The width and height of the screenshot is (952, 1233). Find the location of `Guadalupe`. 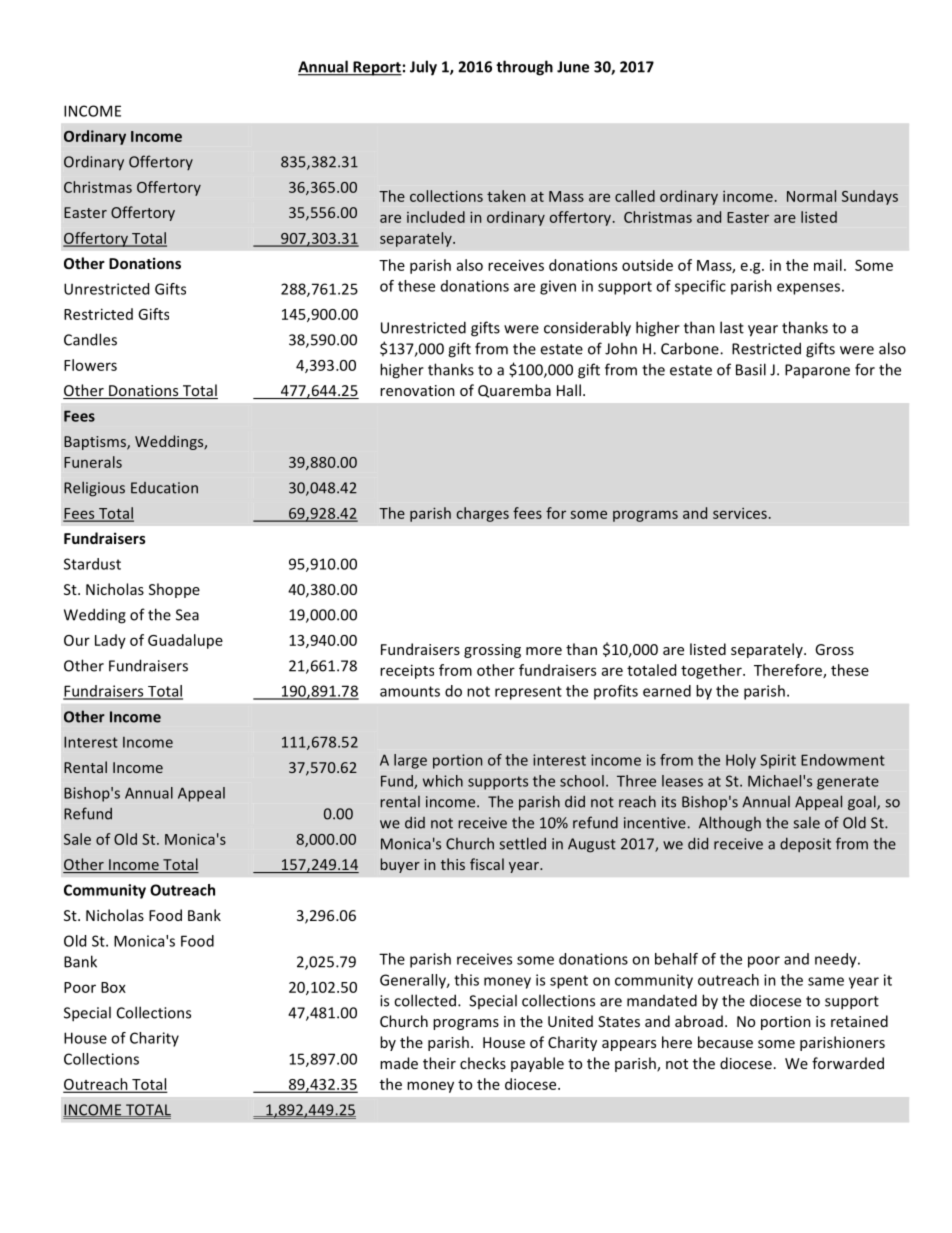

Guadalupe is located at coordinates (185, 641).
